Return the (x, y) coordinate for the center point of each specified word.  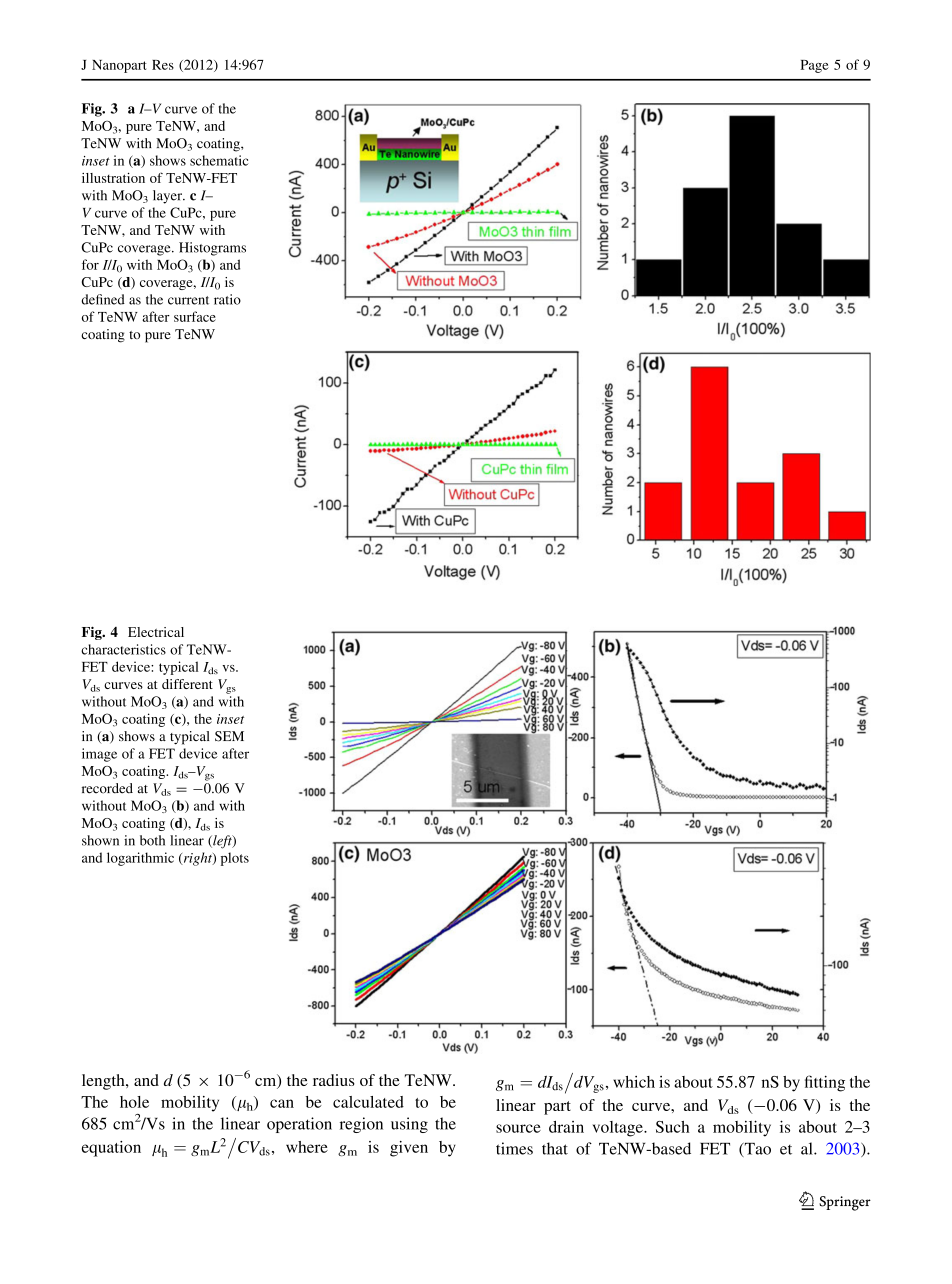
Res (163, 65)
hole (134, 1102)
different (187, 684)
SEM (229, 736)
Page (815, 66)
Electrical (156, 632)
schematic (219, 160)
